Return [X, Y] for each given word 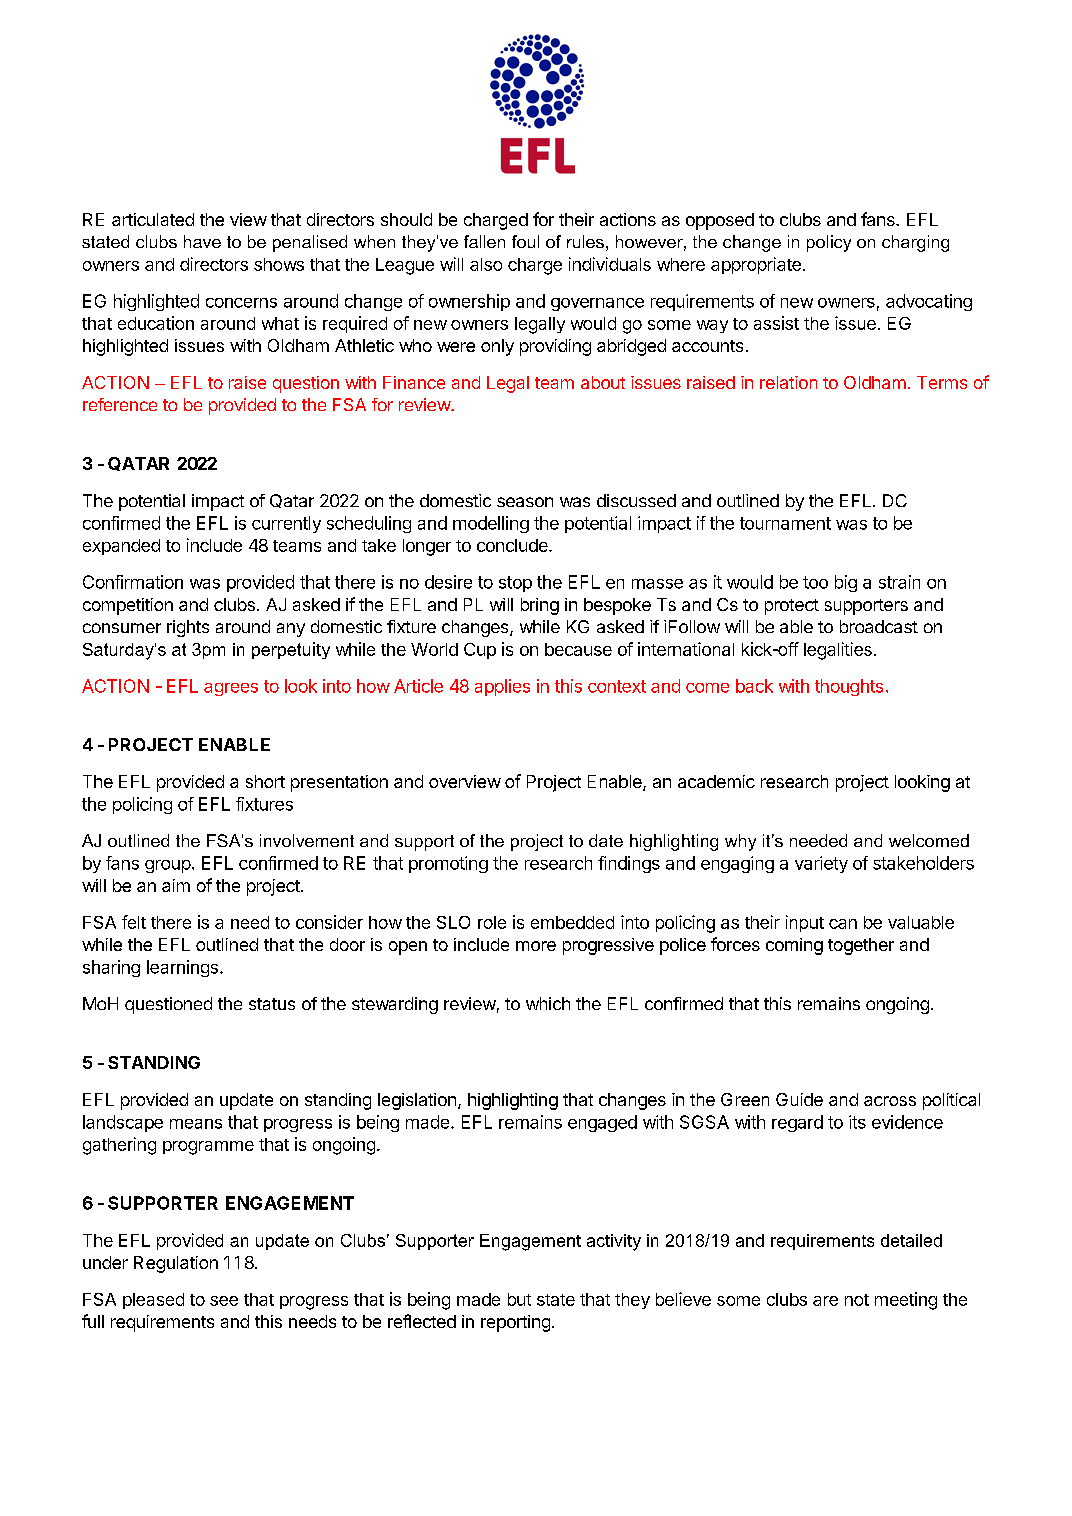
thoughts [849, 687]
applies [502, 687]
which [548, 1003]
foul [525, 241]
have [202, 241]
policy [829, 243]
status [272, 1004]
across [890, 1101]
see [224, 1301]
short [265, 781]
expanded [121, 547]
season [525, 502]
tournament [785, 523]
